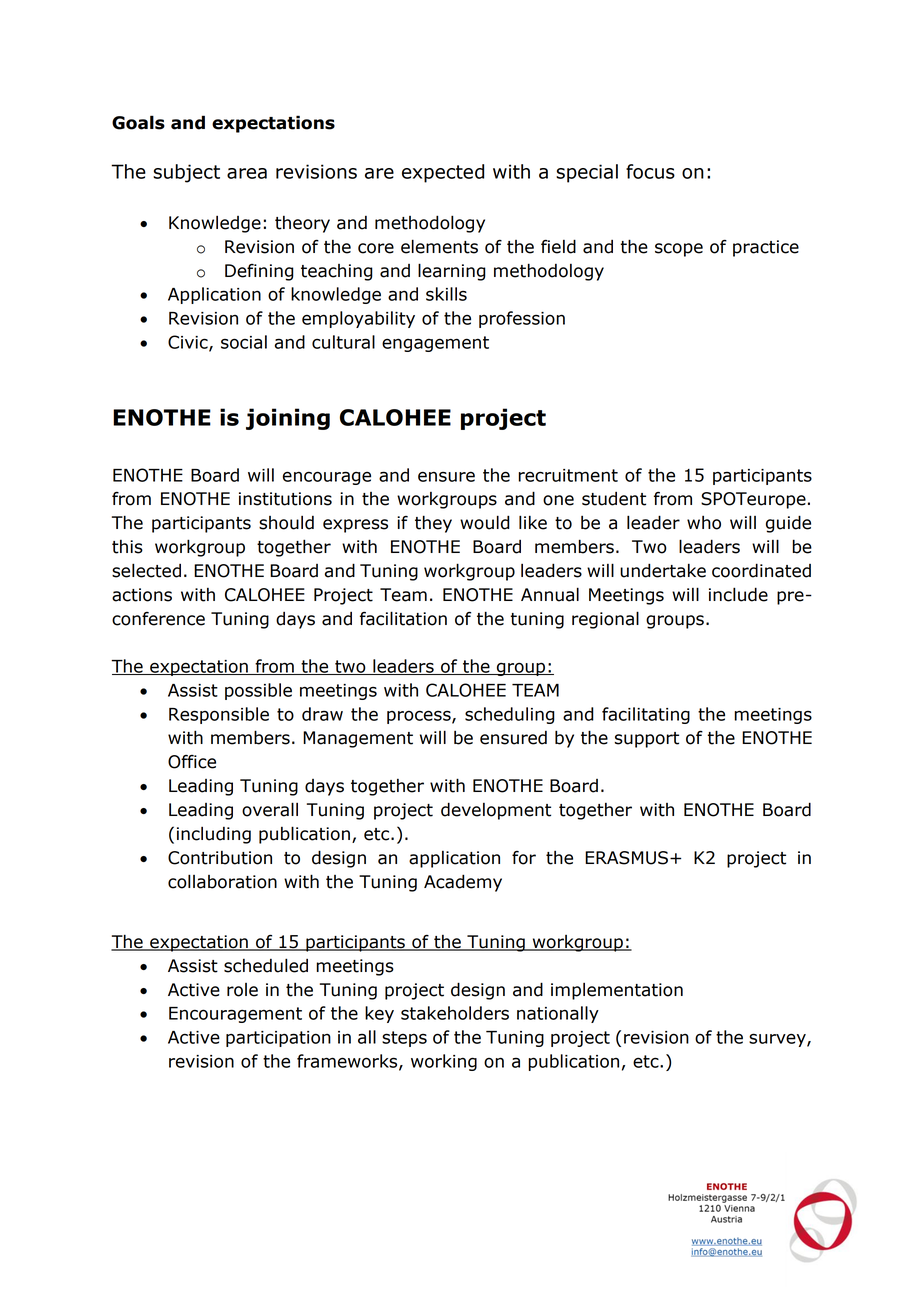  I want to click on Office, so click(192, 762).
